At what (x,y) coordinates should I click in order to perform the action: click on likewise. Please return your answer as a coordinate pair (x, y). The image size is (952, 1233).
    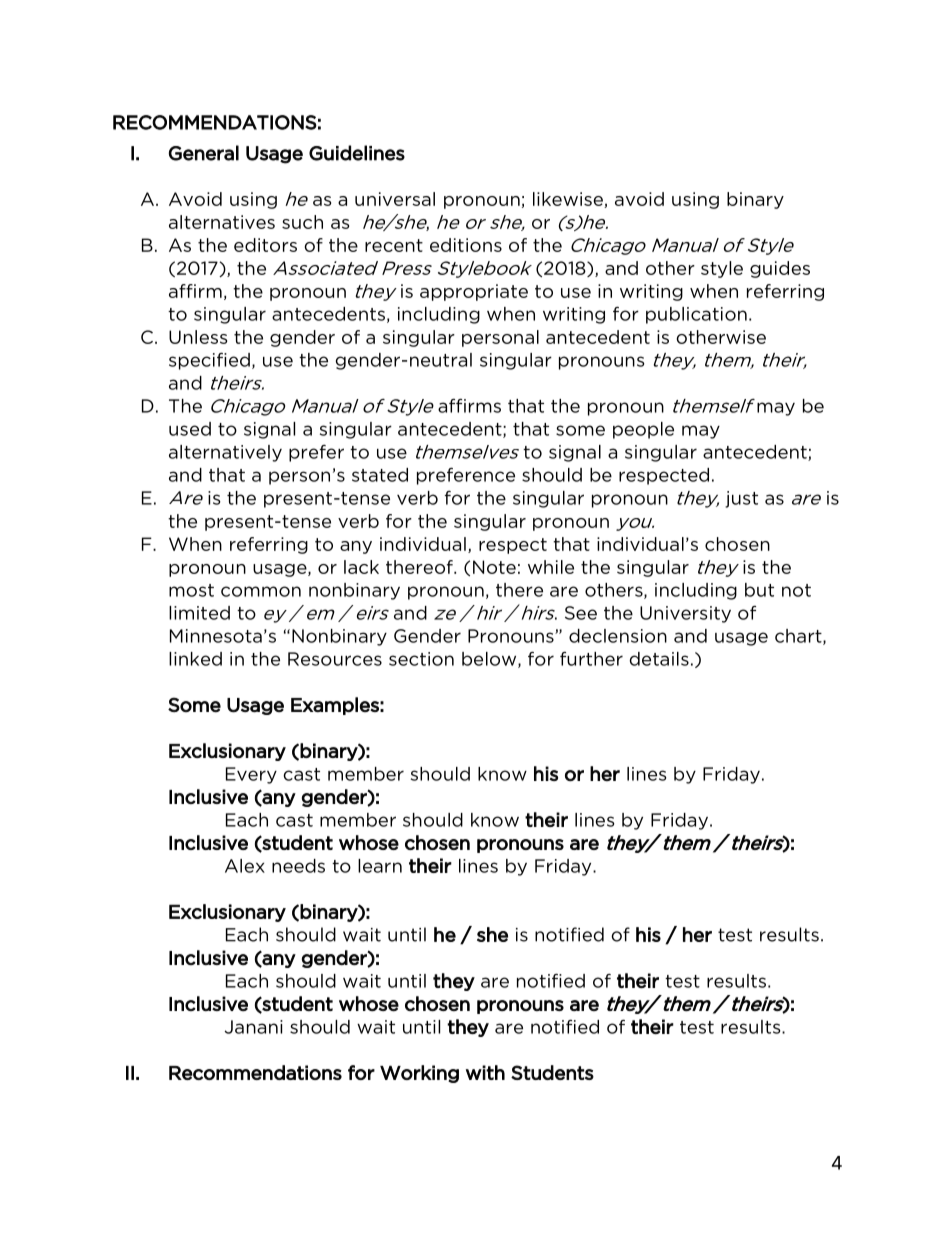
    Looking at the image, I should click on (569, 200).
